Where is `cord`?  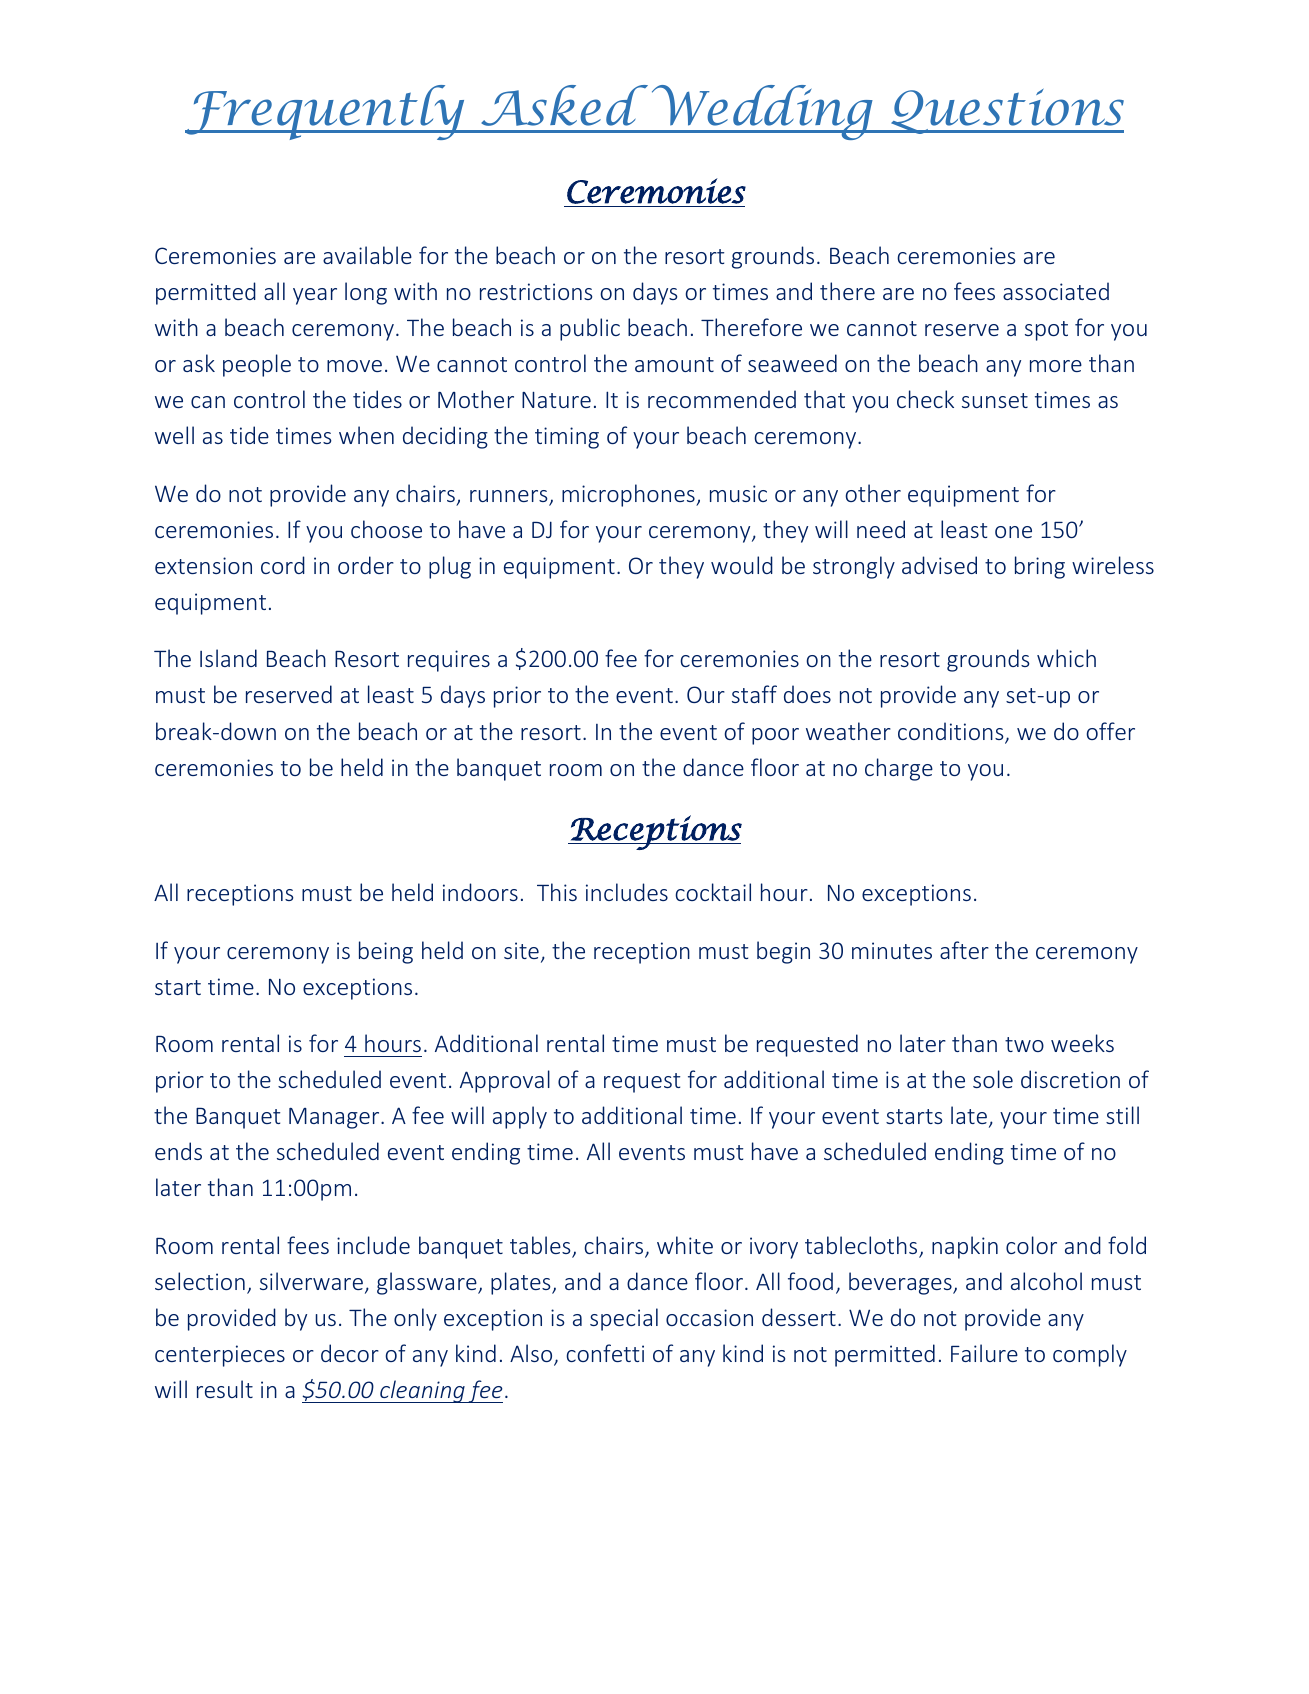
cord is located at coordinates (283, 565).
